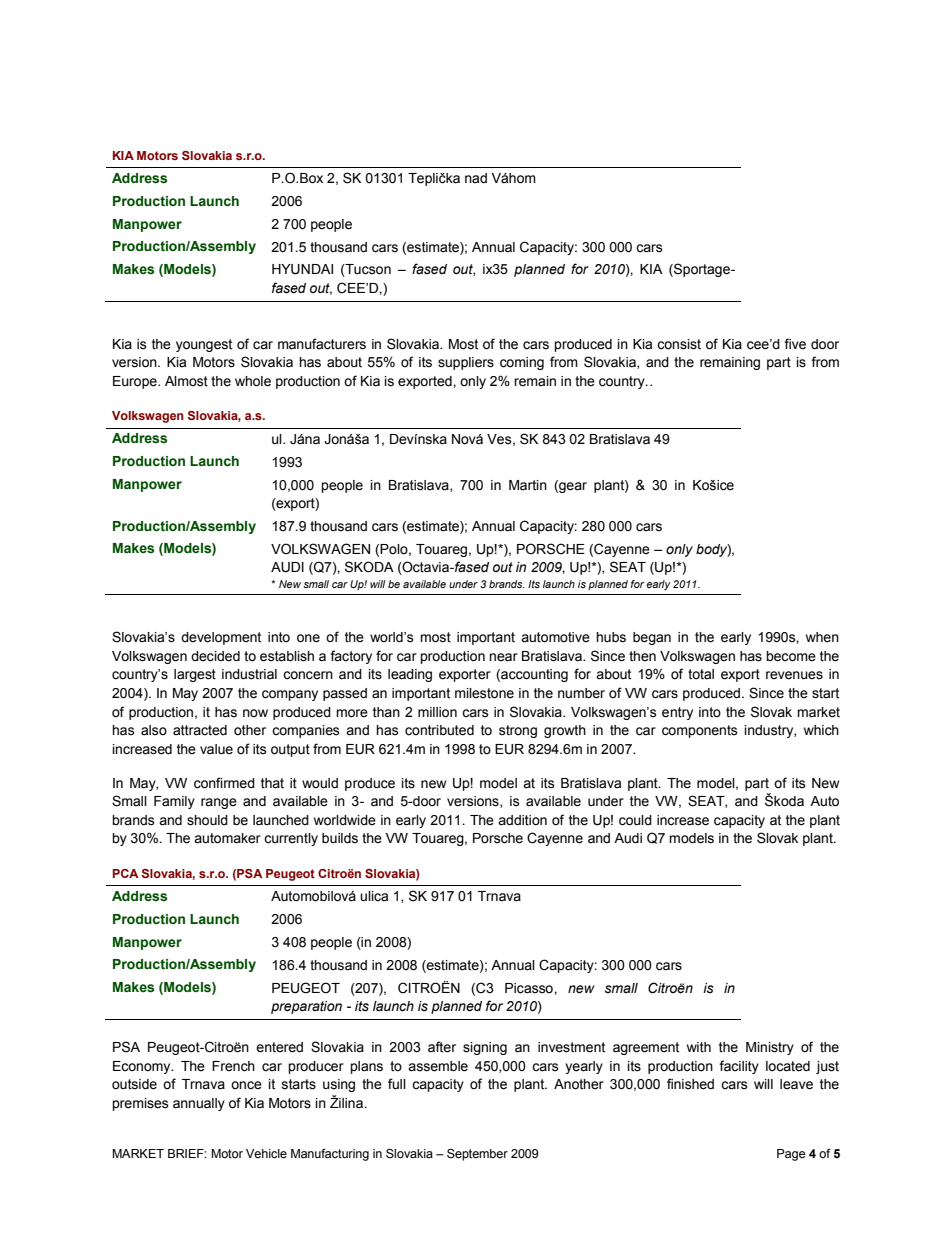 This screenshot has width=952, height=1233. Describe the element at coordinates (528, 485) in the screenshot. I see `Martin` at that location.
